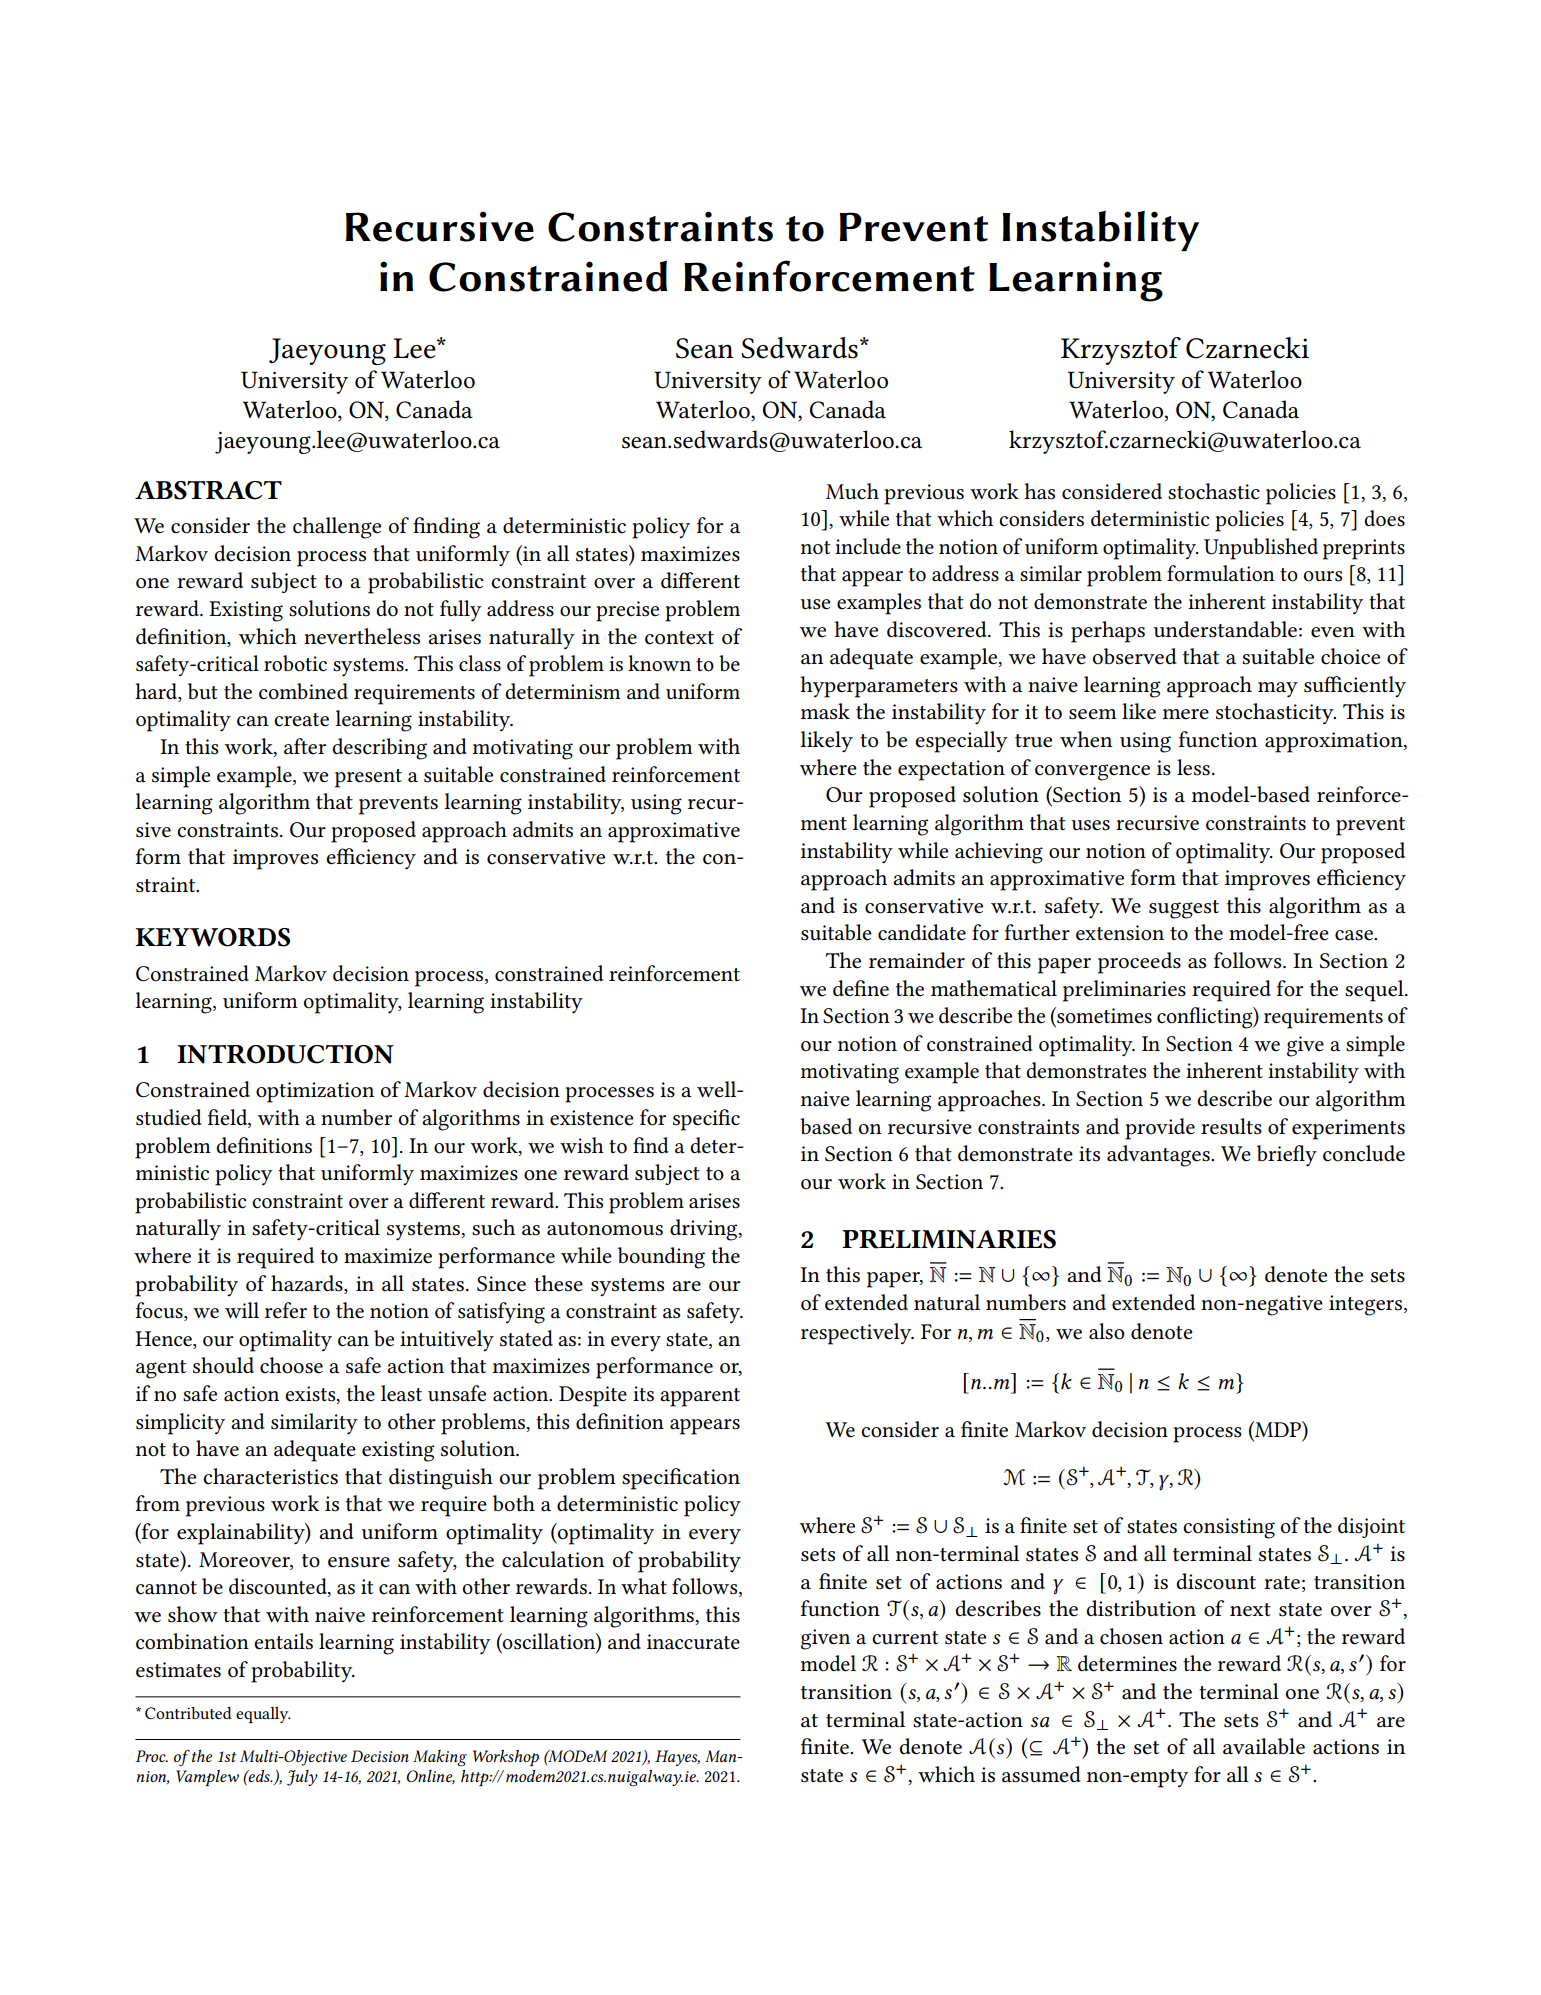  I want to click on uses, so click(1091, 825).
